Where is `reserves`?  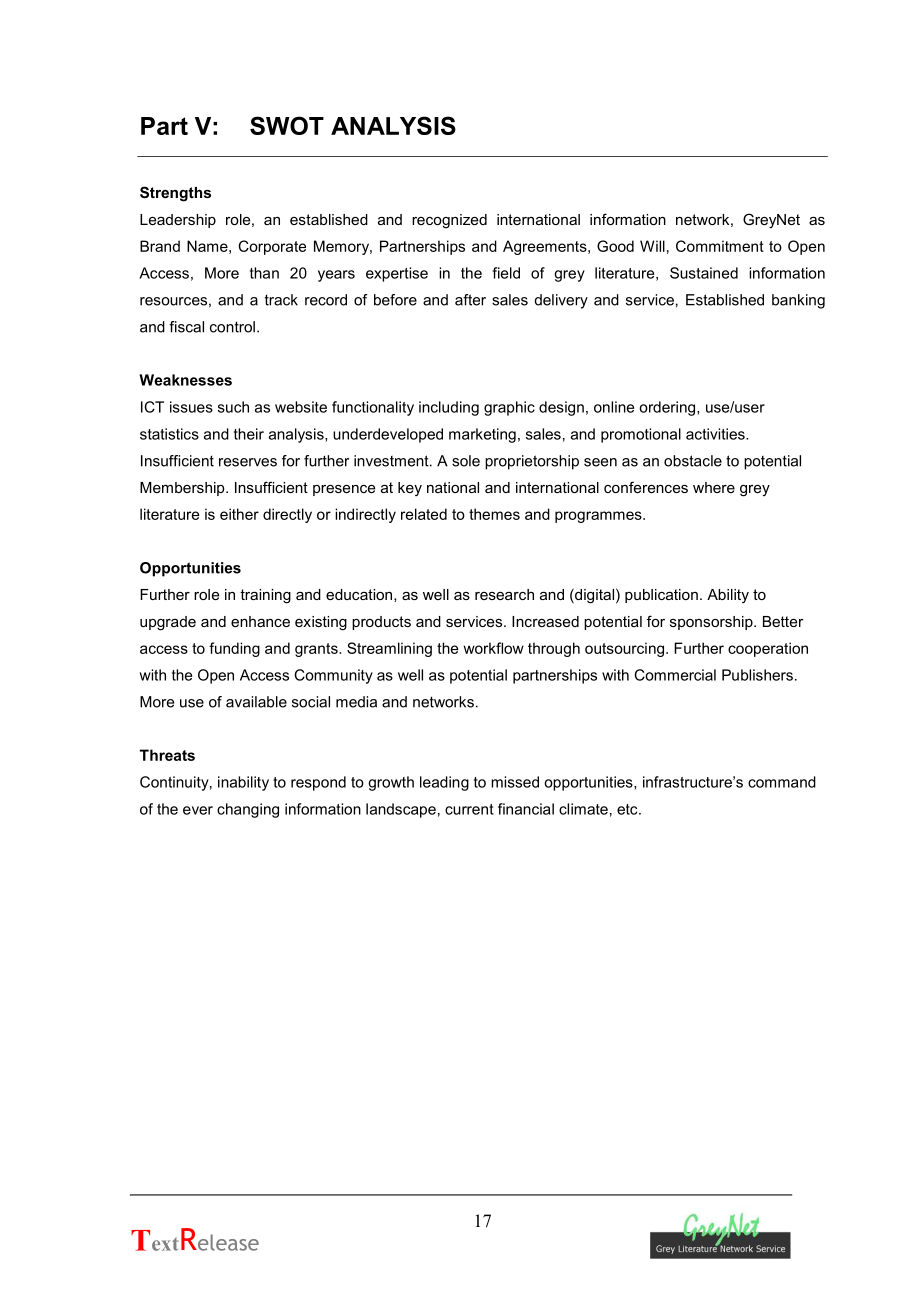 reserves is located at coordinates (248, 462).
